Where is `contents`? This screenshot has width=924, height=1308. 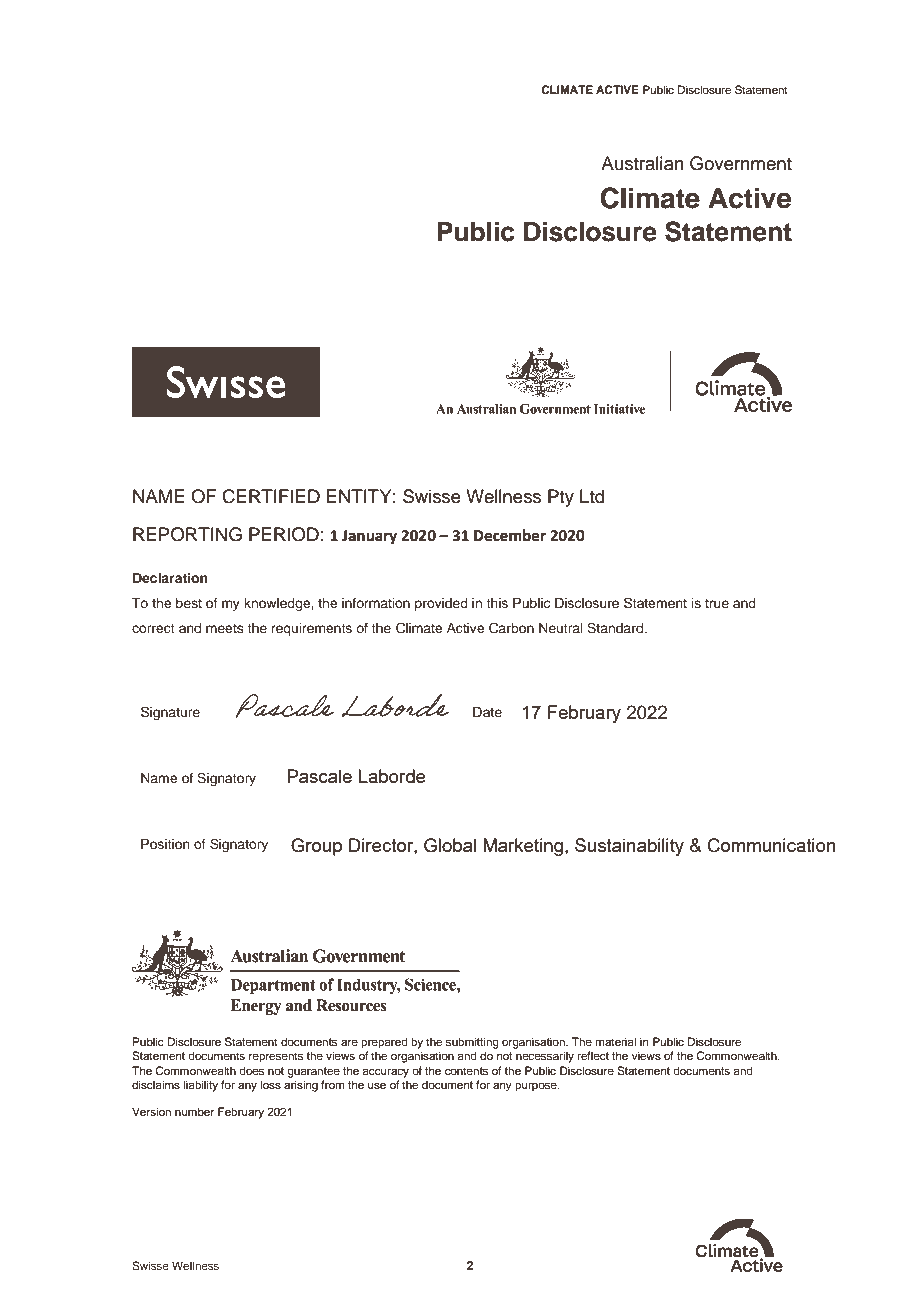 contents is located at coordinates (466, 1071).
